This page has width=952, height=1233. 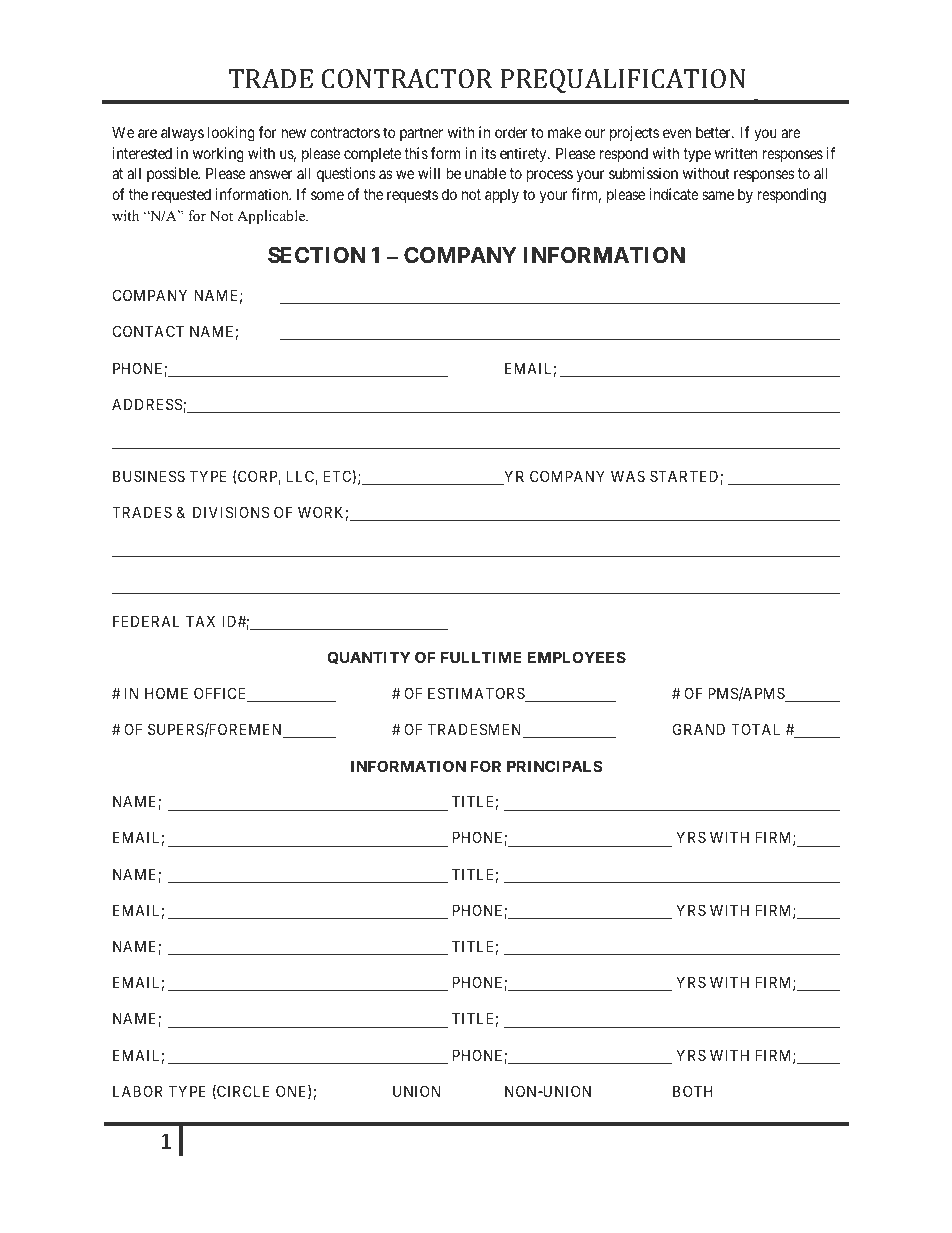 I want to click on LABOR, so click(x=138, y=1091).
